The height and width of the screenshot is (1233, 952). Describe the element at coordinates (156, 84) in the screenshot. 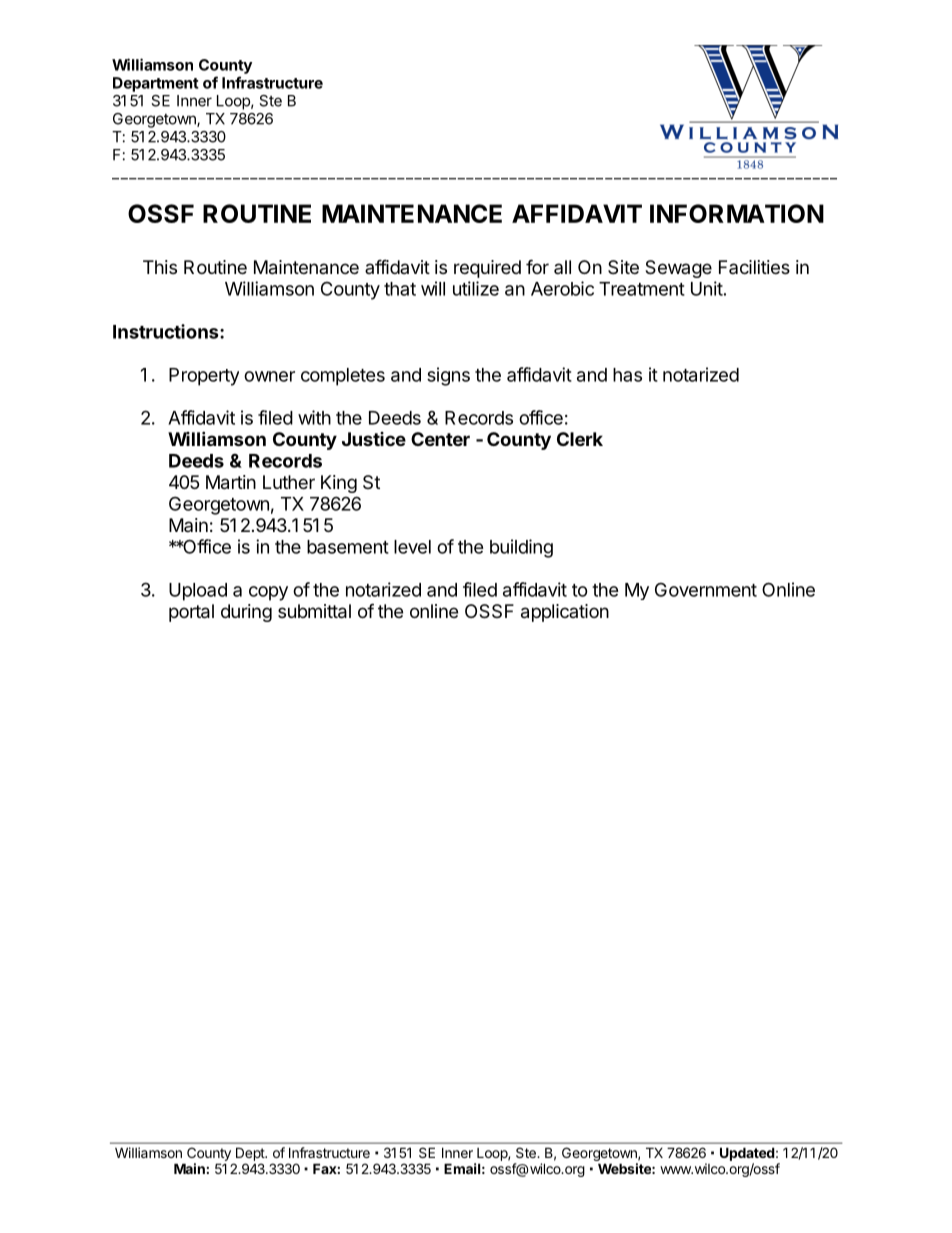

I see `Department` at that location.
